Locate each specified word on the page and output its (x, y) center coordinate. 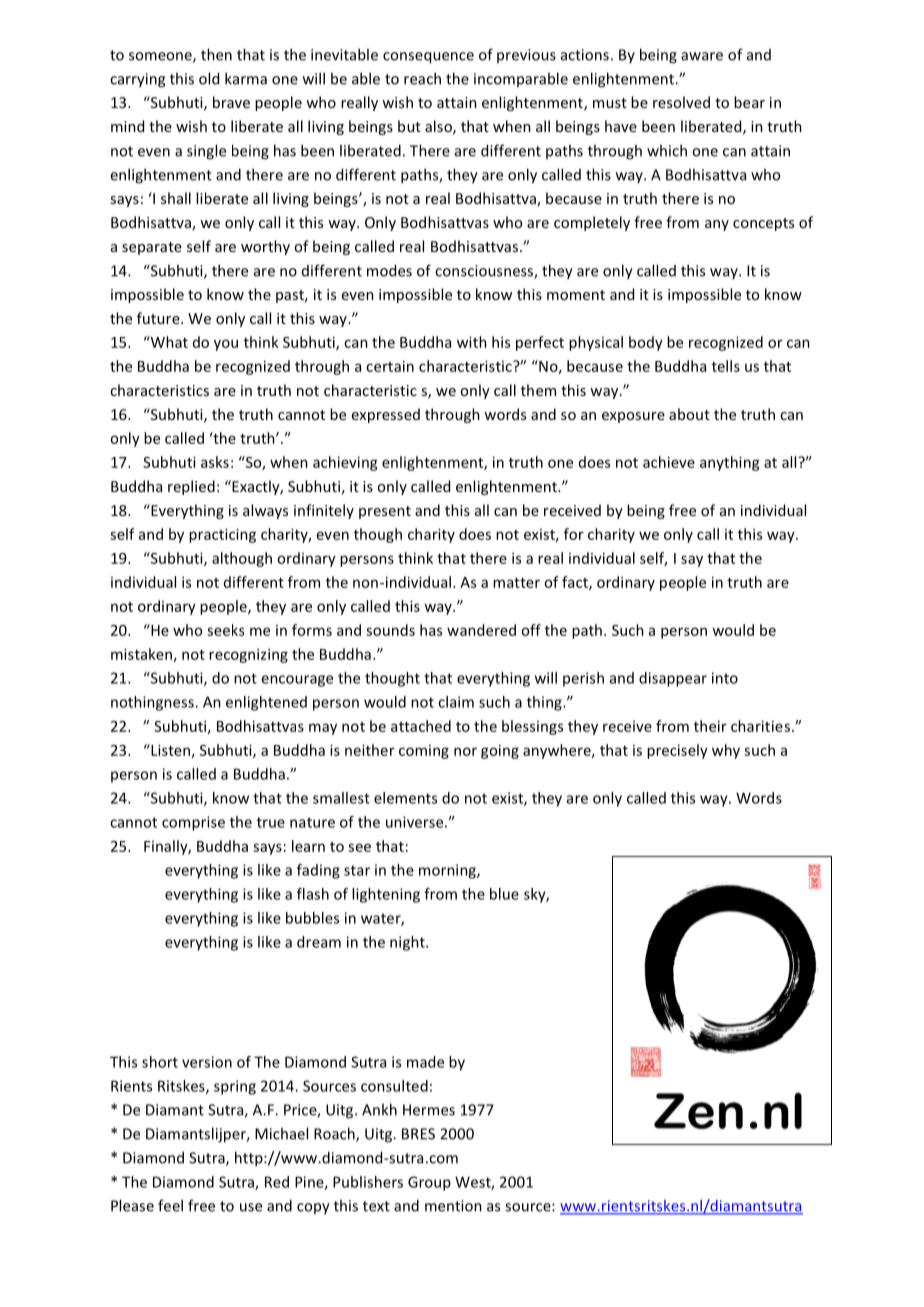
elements (405, 798)
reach (422, 78)
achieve (669, 462)
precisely (677, 751)
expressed (386, 415)
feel (170, 1205)
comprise (193, 823)
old (209, 78)
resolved (681, 102)
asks (215, 462)
